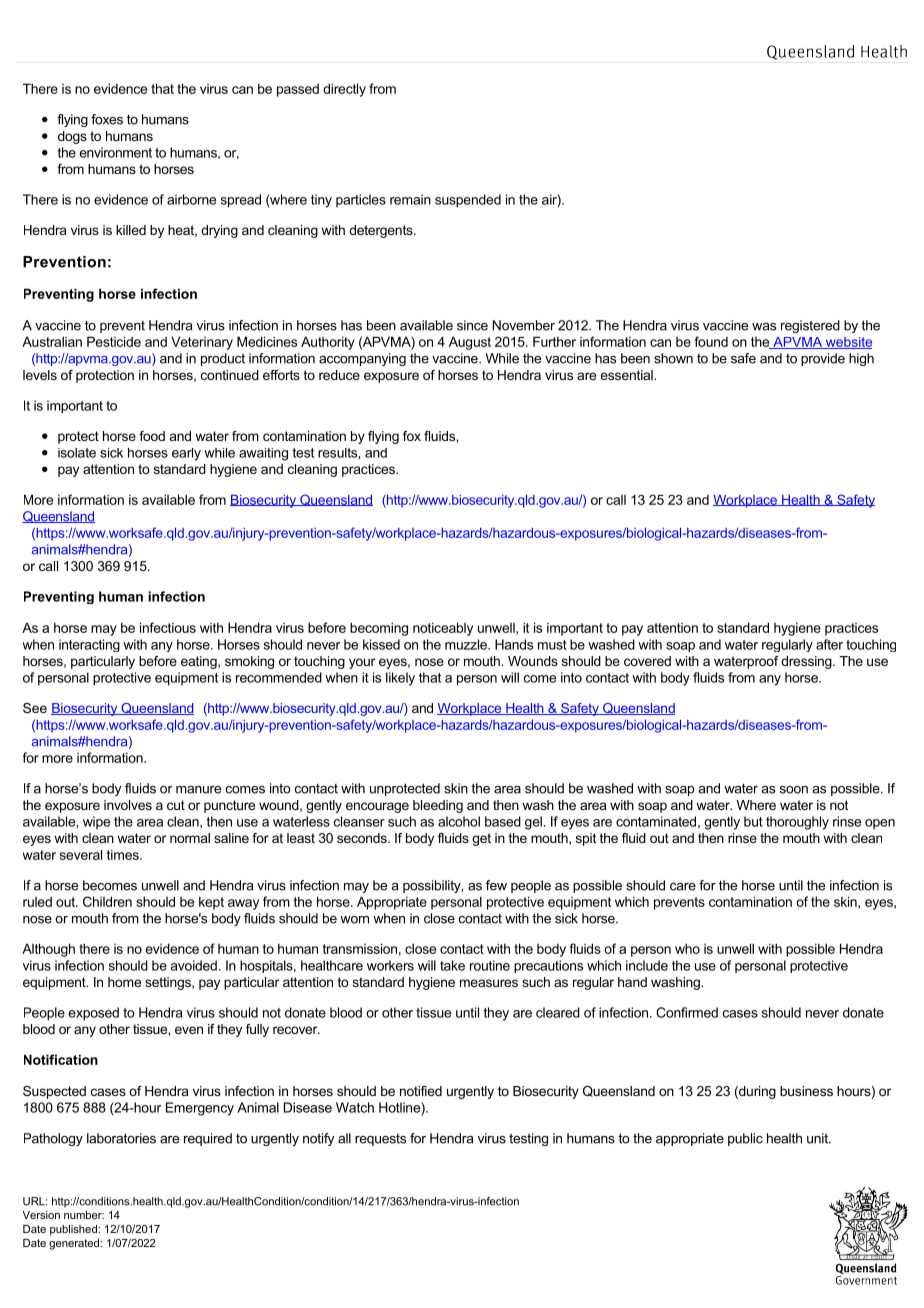 The height and width of the image is (1308, 924). What do you see at coordinates (186, 454) in the image?
I see `early` at bounding box center [186, 454].
